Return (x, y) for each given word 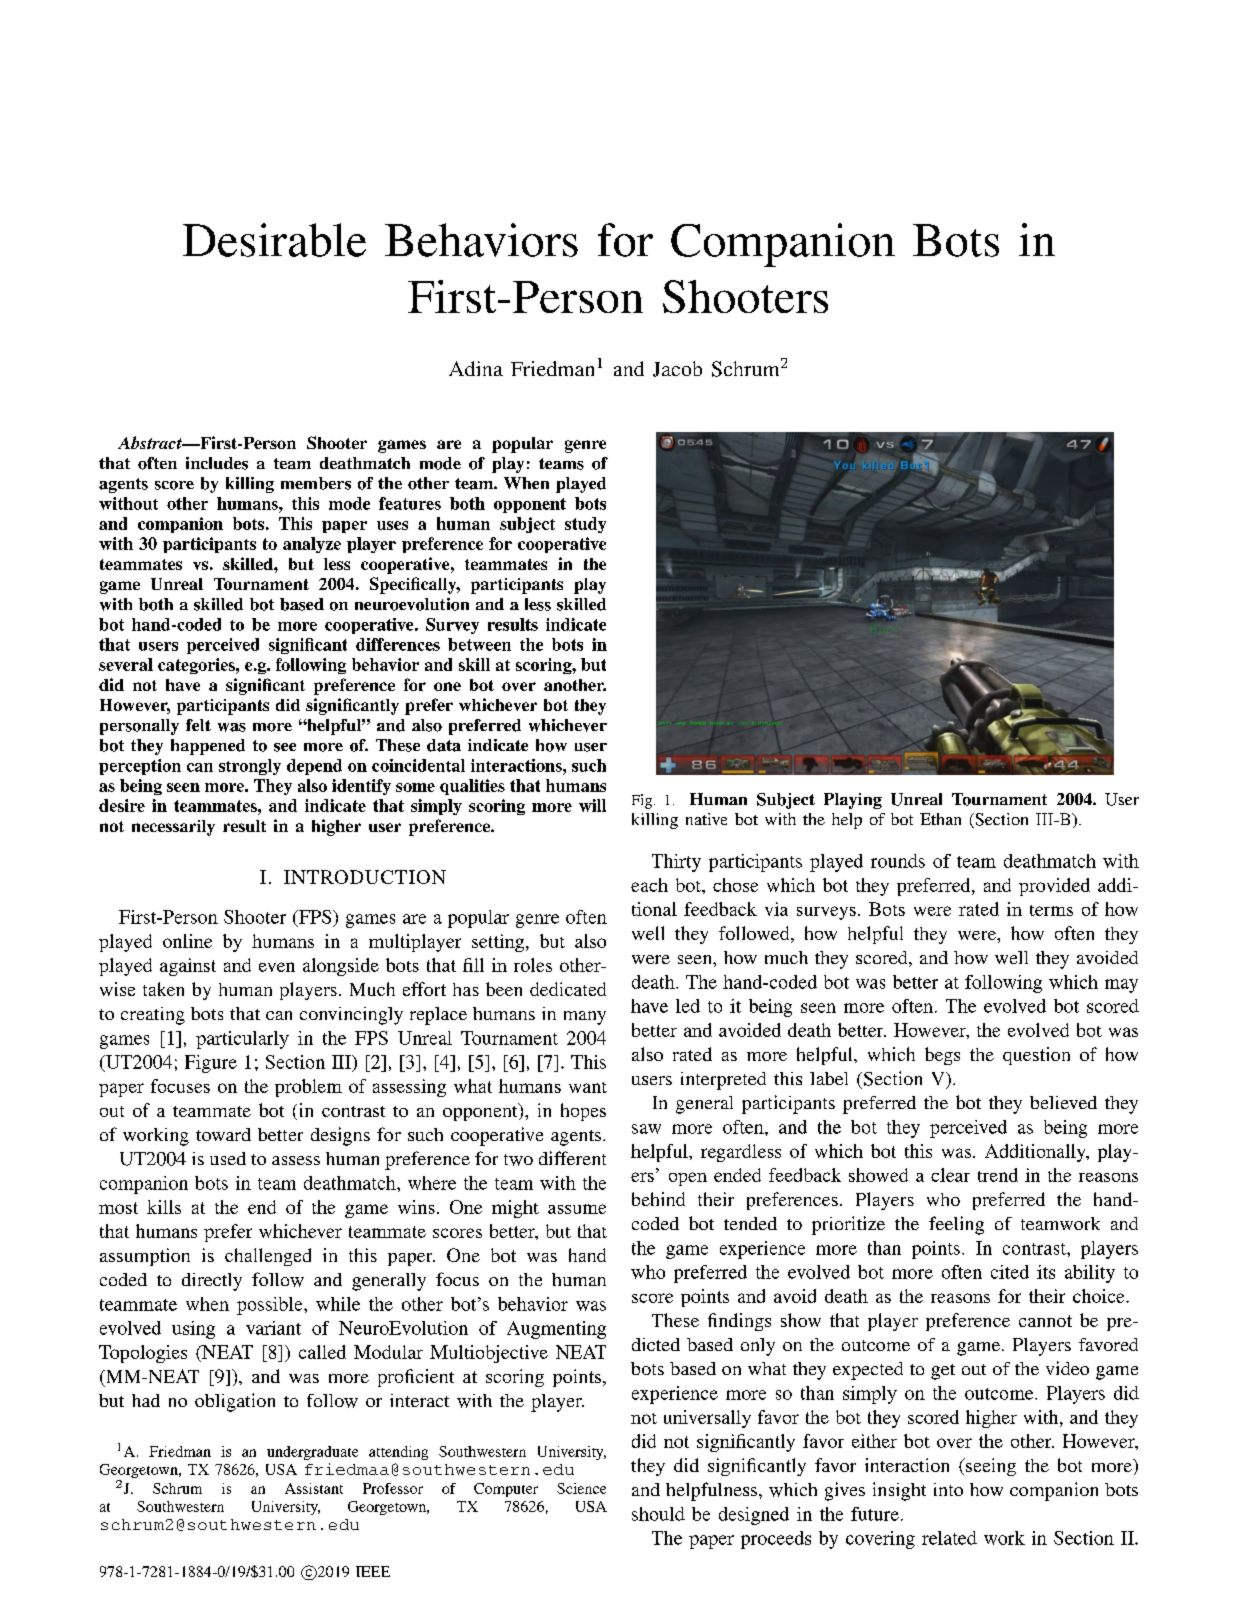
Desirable (274, 240)
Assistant (314, 1488)
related (949, 1538)
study (585, 525)
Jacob (677, 369)
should (658, 1514)
